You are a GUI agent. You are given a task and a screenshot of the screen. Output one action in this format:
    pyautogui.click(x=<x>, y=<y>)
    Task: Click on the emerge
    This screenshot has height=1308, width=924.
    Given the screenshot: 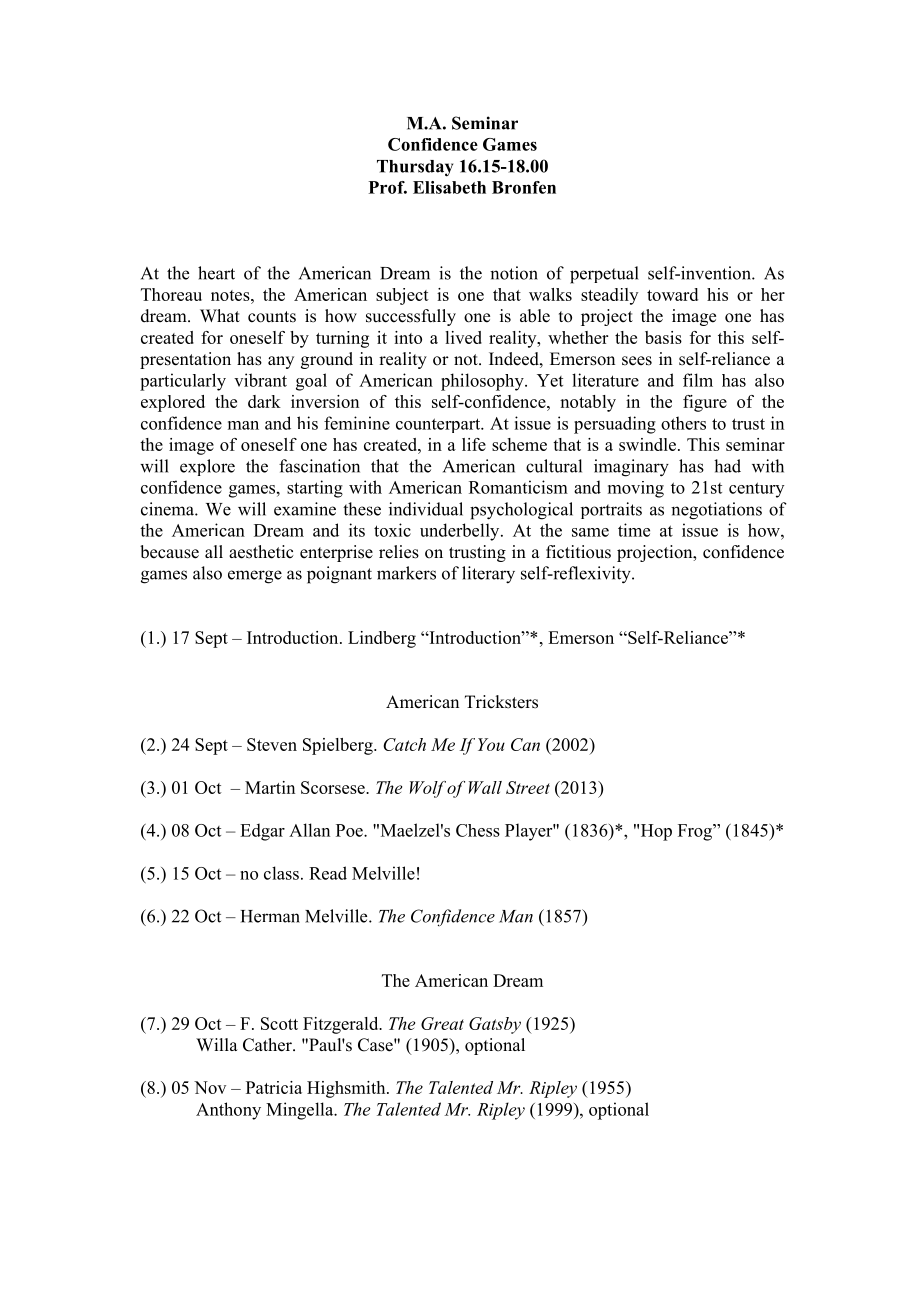 What is the action you would take?
    pyautogui.click(x=255, y=577)
